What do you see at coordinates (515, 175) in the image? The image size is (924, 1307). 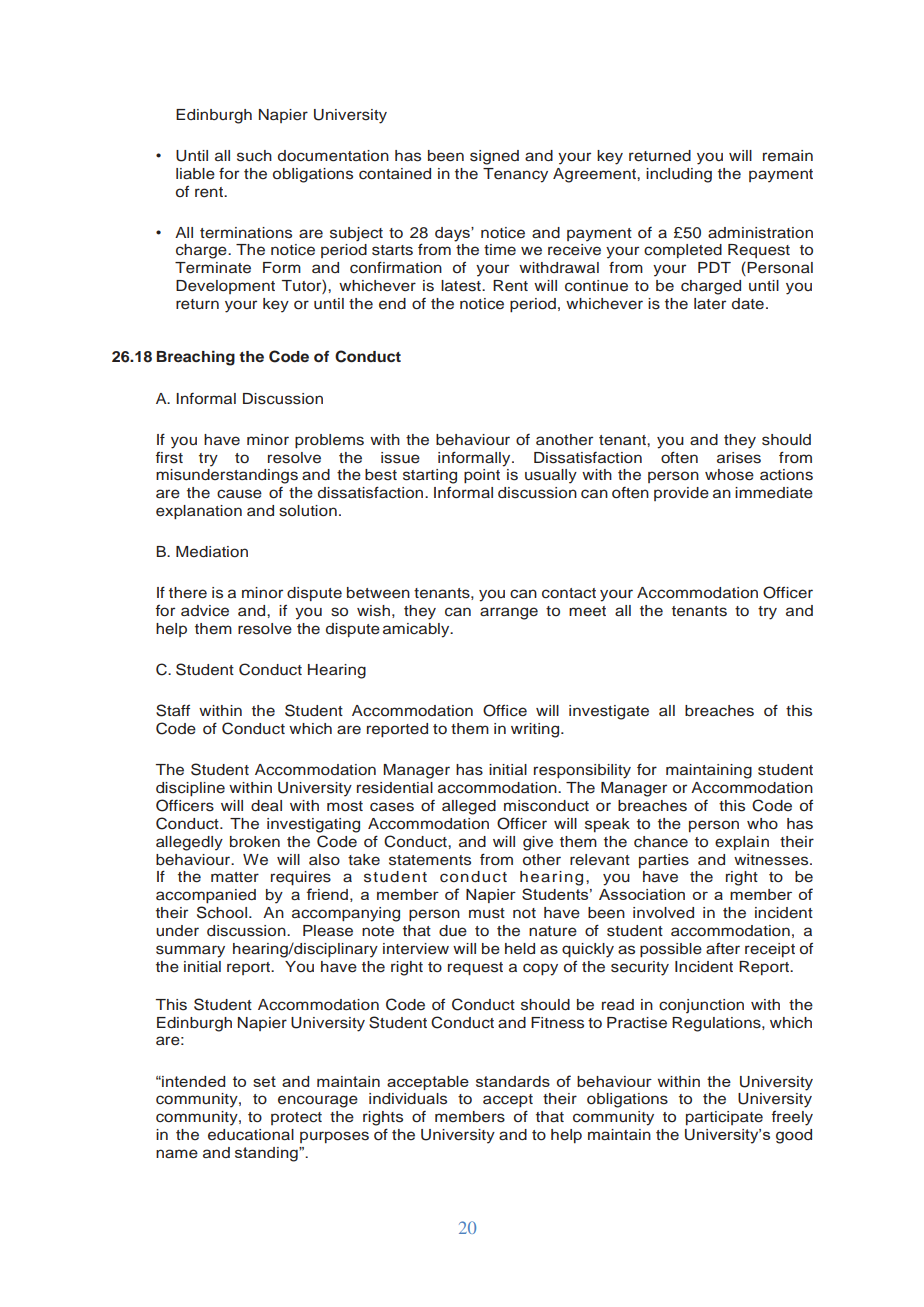 I see `Tenancy` at bounding box center [515, 175].
